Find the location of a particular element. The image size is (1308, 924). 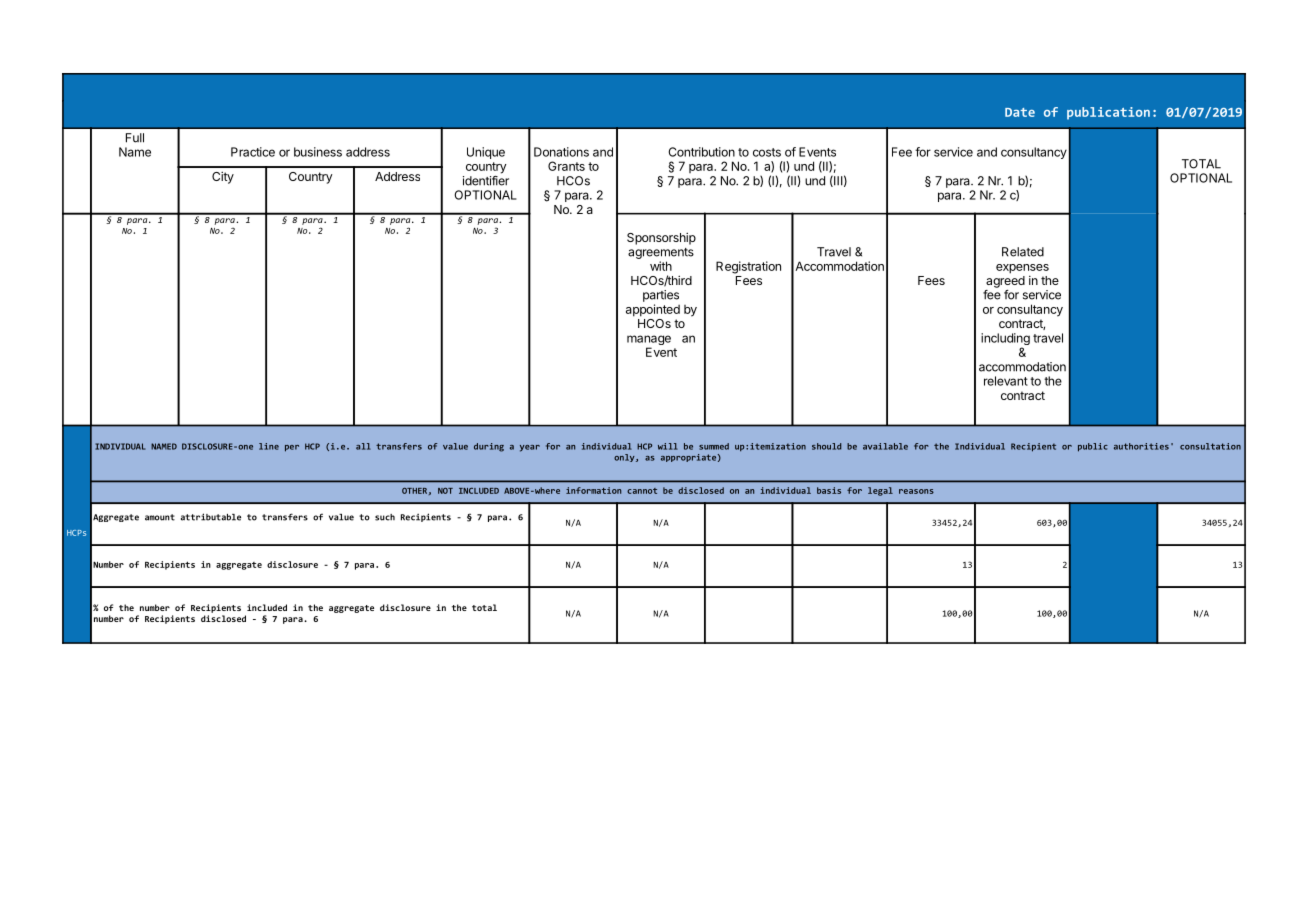

appointed is located at coordinates (653, 310).
